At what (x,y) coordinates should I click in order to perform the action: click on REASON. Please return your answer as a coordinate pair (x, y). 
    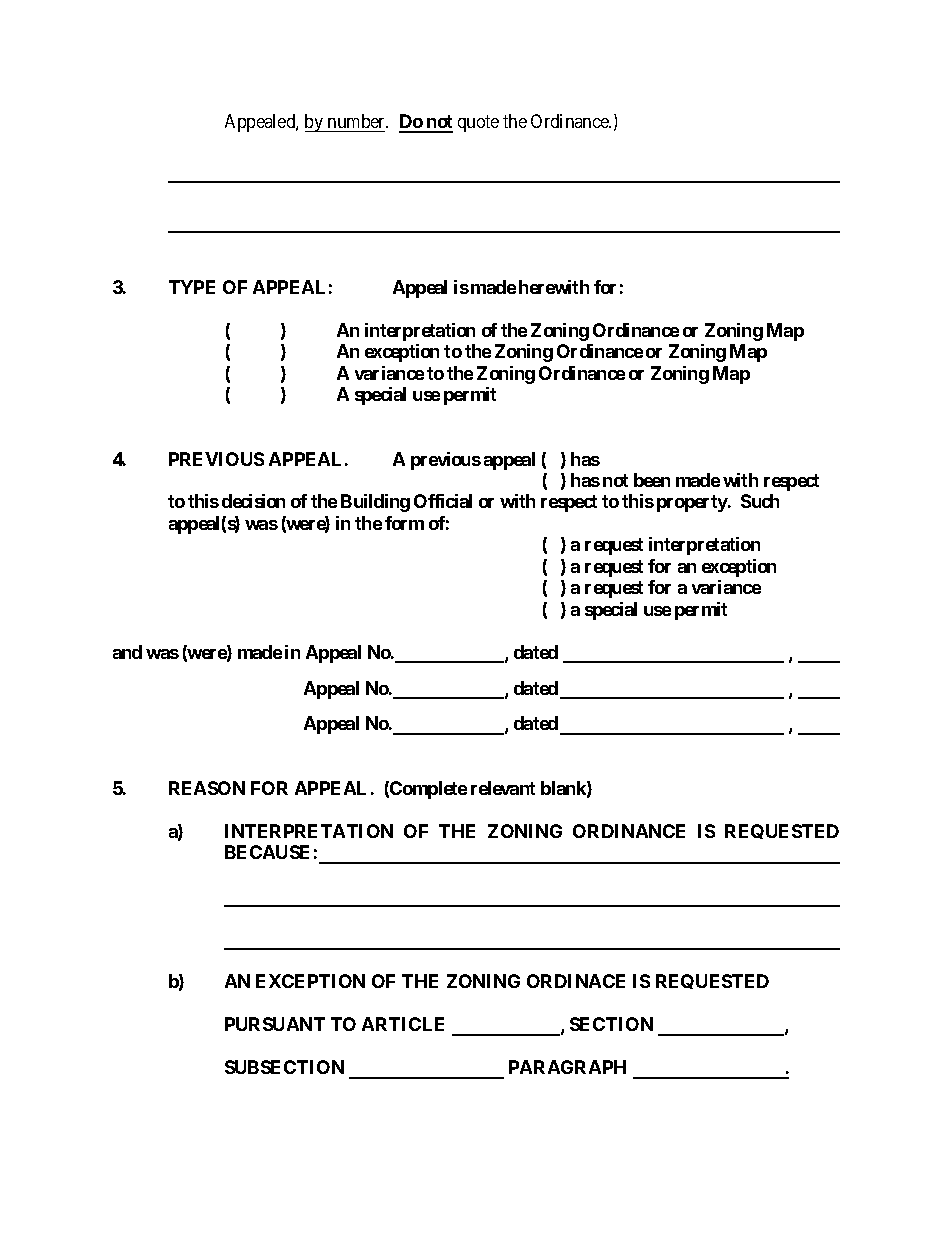
    Looking at the image, I should click on (207, 788).
